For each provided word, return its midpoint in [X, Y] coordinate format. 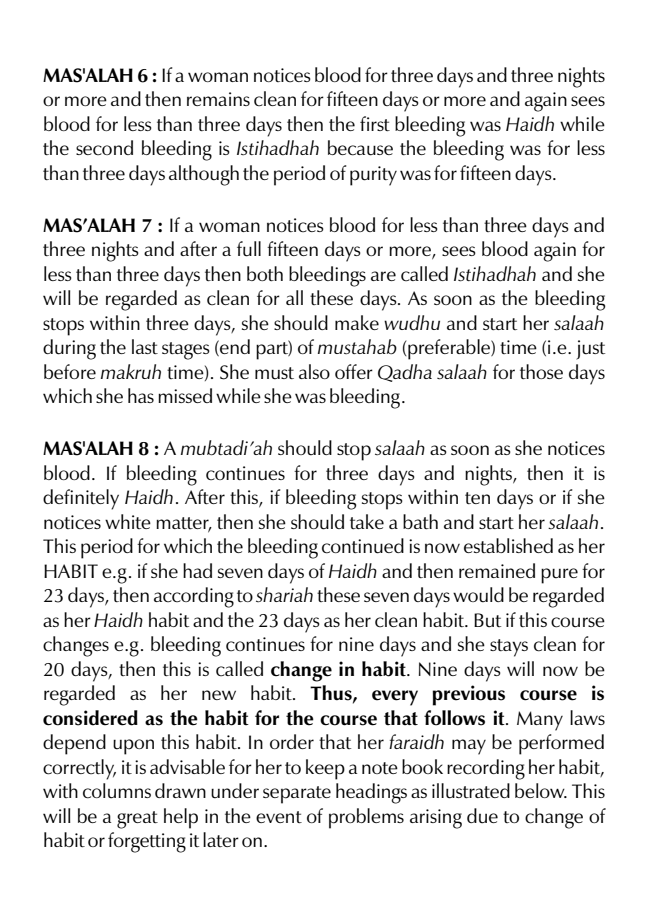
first [375, 123]
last [145, 346]
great [137, 820]
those [541, 371]
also [314, 371]
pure [559, 576]
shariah [284, 594]
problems [366, 818]
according [194, 597]
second [104, 147]
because [360, 148]
